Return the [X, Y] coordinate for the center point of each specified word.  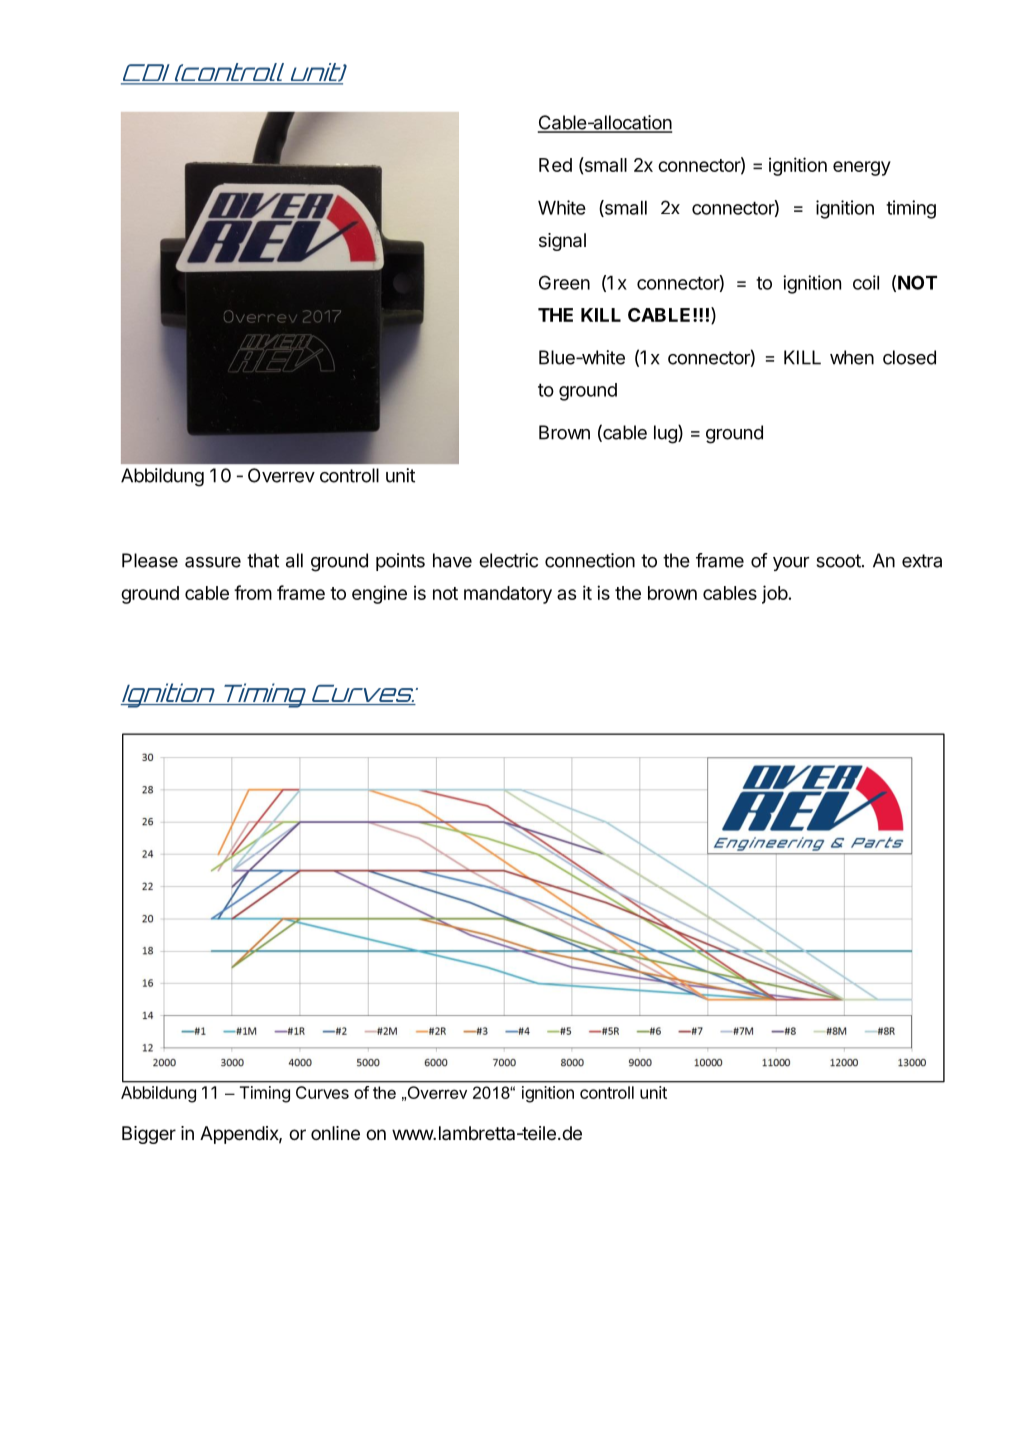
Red [555, 165]
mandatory [508, 595]
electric [508, 560]
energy [862, 168]
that [263, 560]
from [253, 592]
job [775, 594]
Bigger [149, 1135]
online [335, 1133]
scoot [838, 561]
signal [562, 242]
